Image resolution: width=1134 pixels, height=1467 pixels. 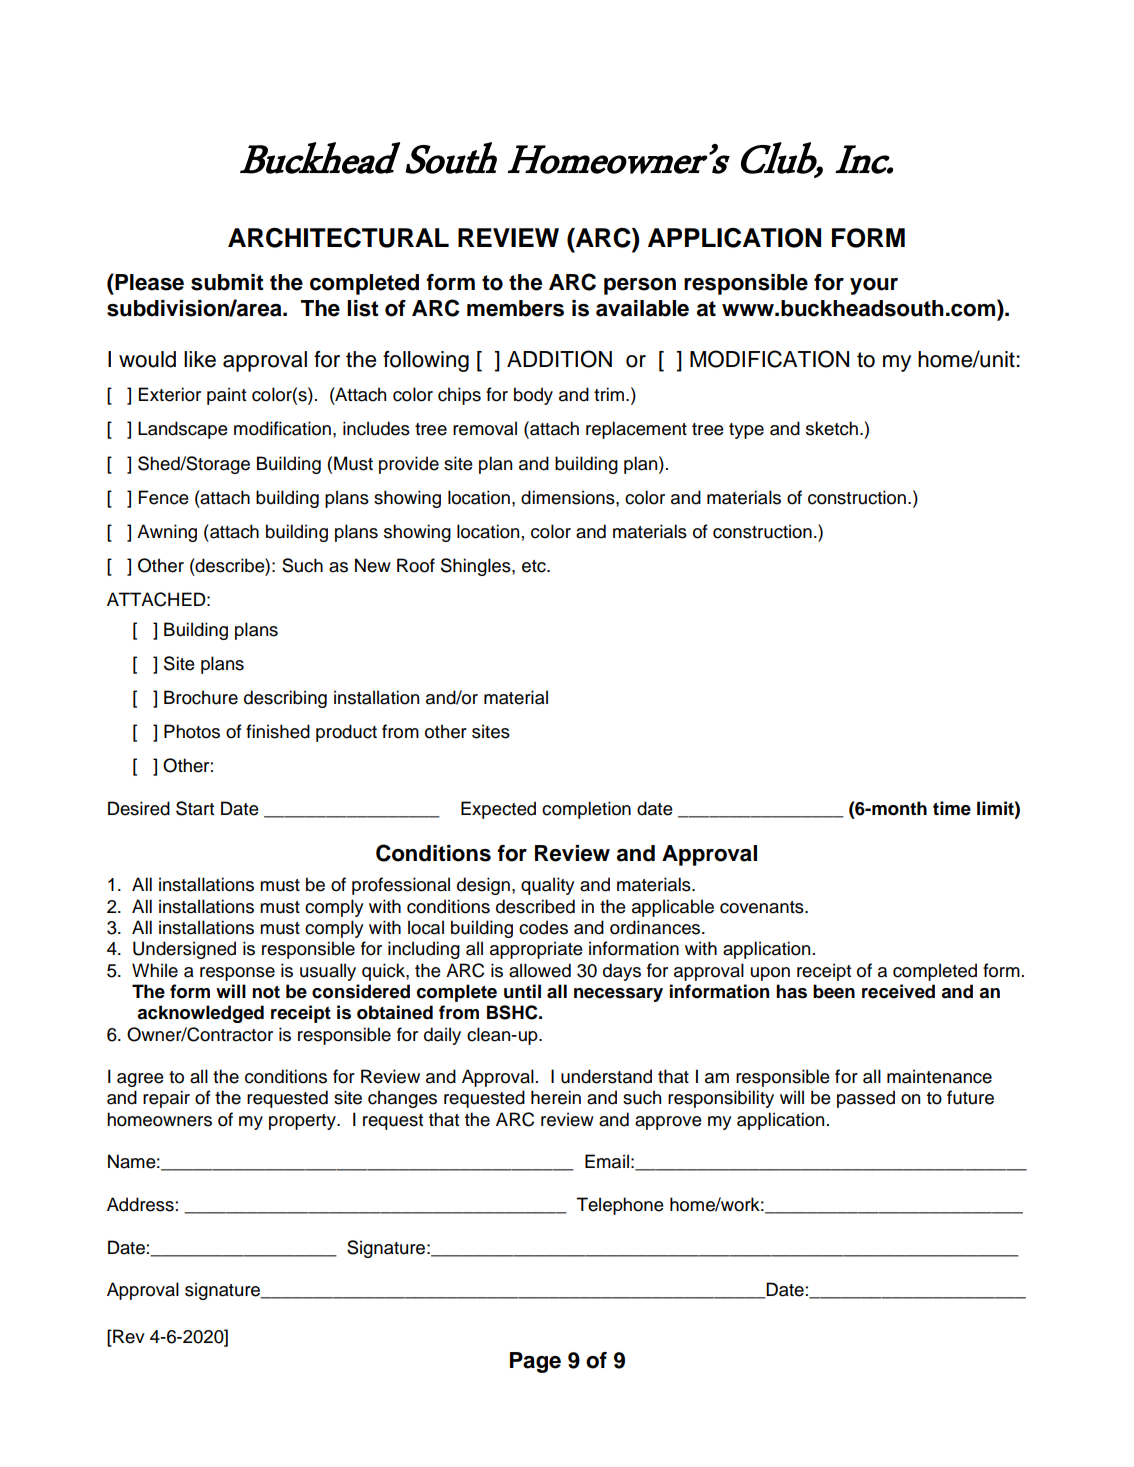 What do you see at coordinates (227, 282) in the document?
I see `submit` at bounding box center [227, 282].
